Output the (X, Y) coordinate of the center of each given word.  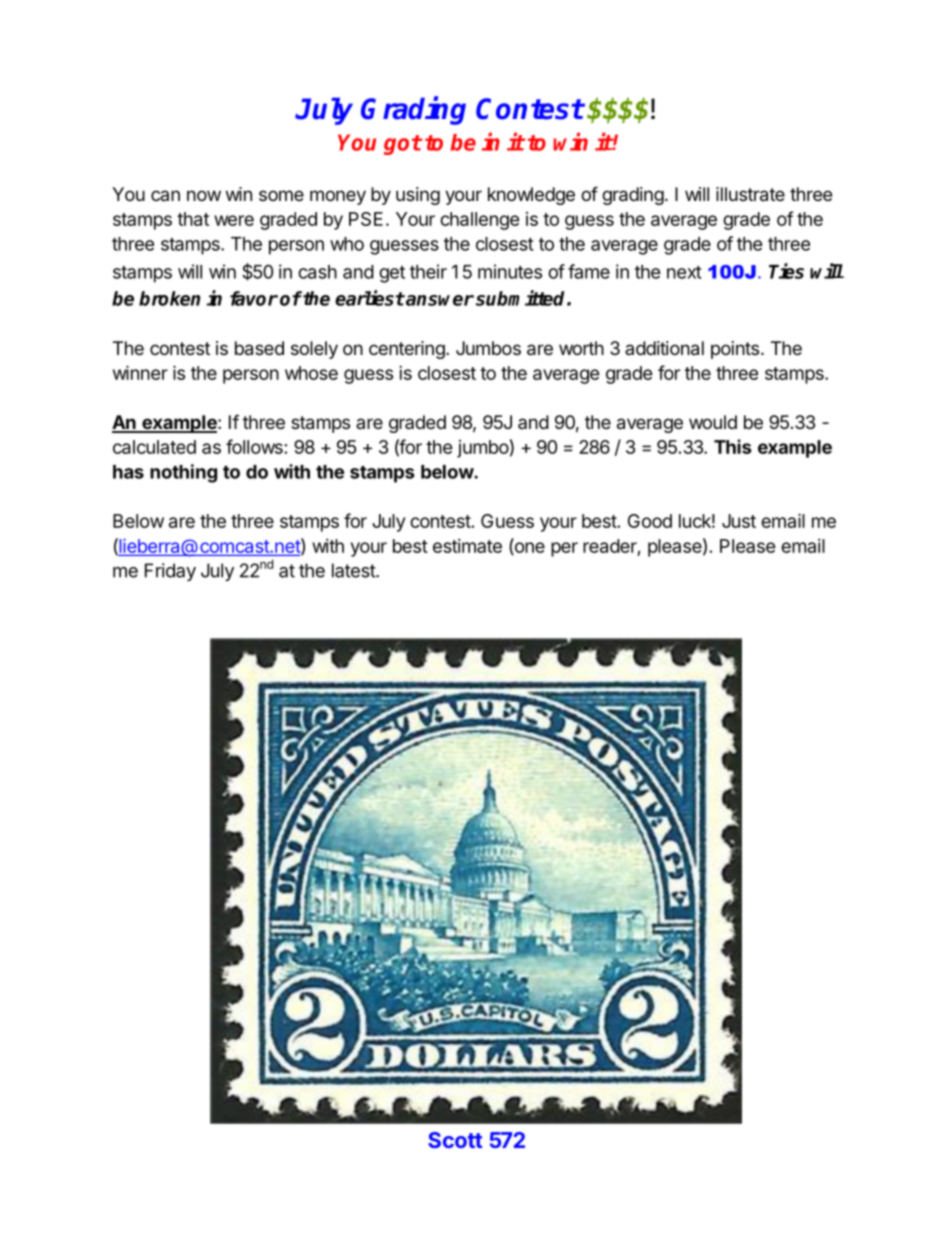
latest (354, 570)
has (128, 472)
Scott (455, 1140)
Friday (170, 572)
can (165, 195)
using (418, 196)
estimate (467, 546)
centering (408, 350)
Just (739, 521)
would (713, 422)
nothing (183, 473)
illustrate (750, 194)
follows (254, 446)
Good (650, 521)
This (733, 446)
